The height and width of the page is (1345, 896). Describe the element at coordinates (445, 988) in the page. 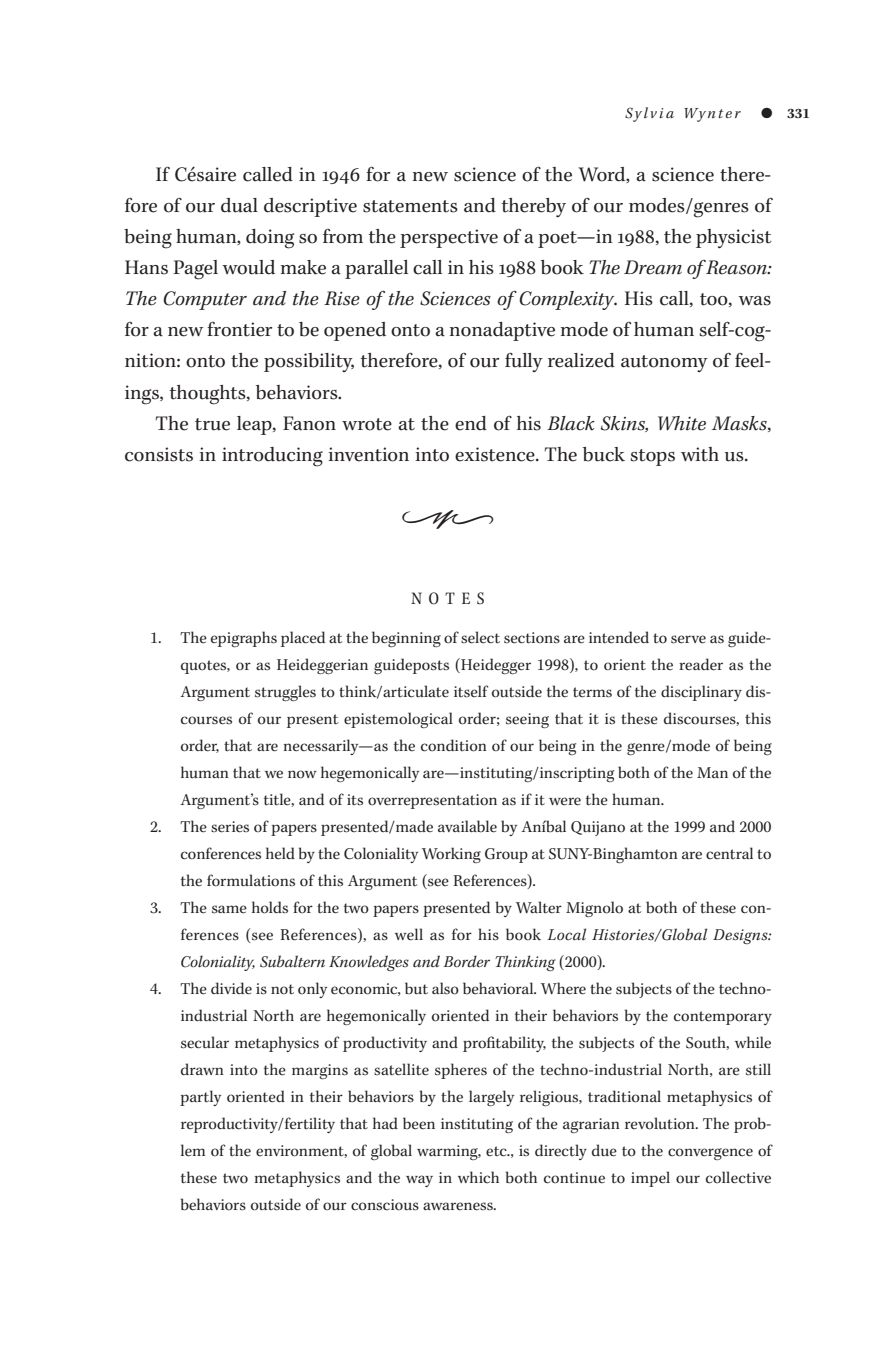

I see `also` at that location.
